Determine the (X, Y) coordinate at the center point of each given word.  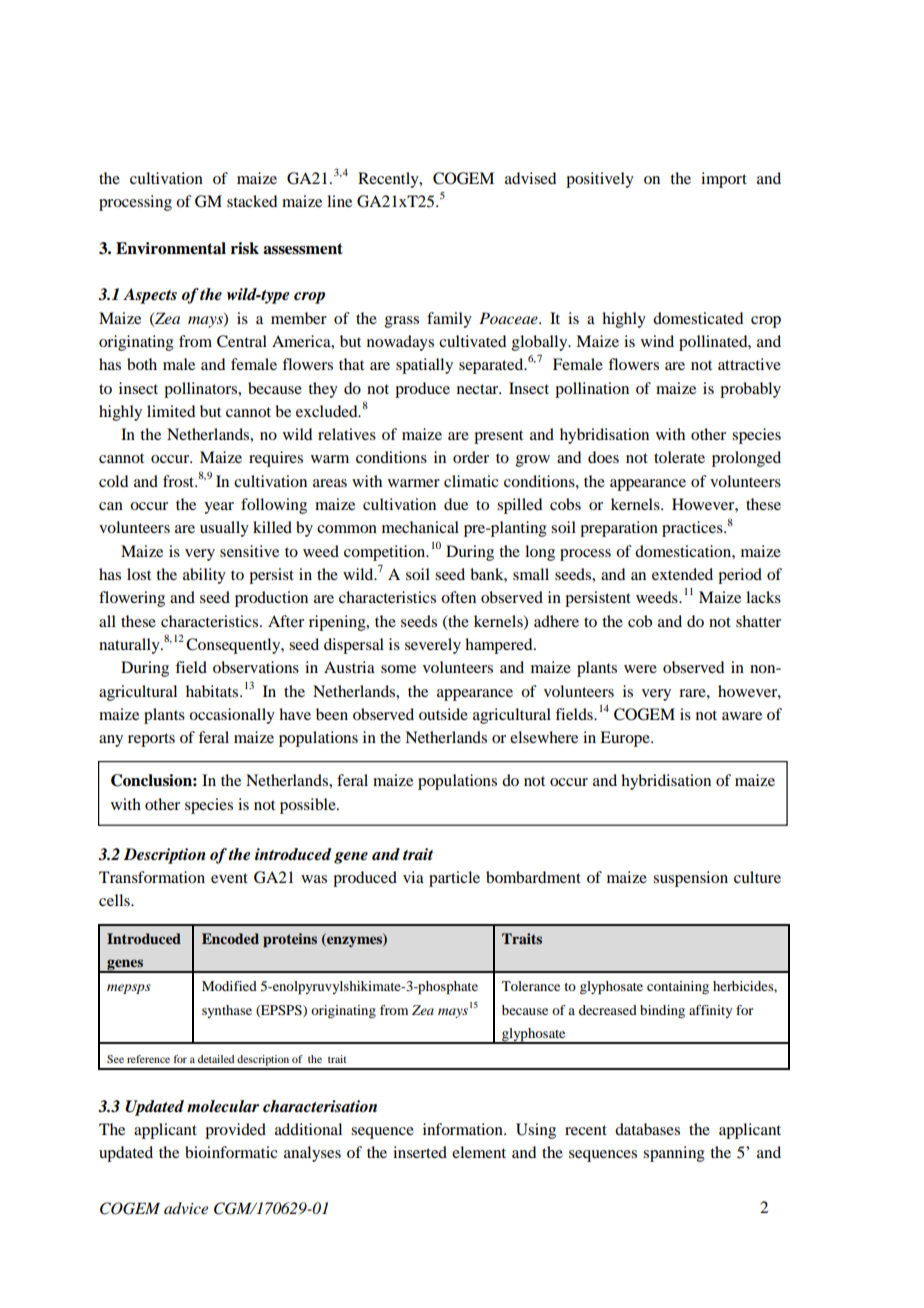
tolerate (679, 457)
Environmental (171, 248)
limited (171, 411)
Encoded (230, 938)
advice (186, 1208)
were (640, 669)
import (724, 180)
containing (678, 987)
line (339, 201)
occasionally (232, 716)
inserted (420, 1152)
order (471, 457)
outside (443, 714)
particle (454, 879)
